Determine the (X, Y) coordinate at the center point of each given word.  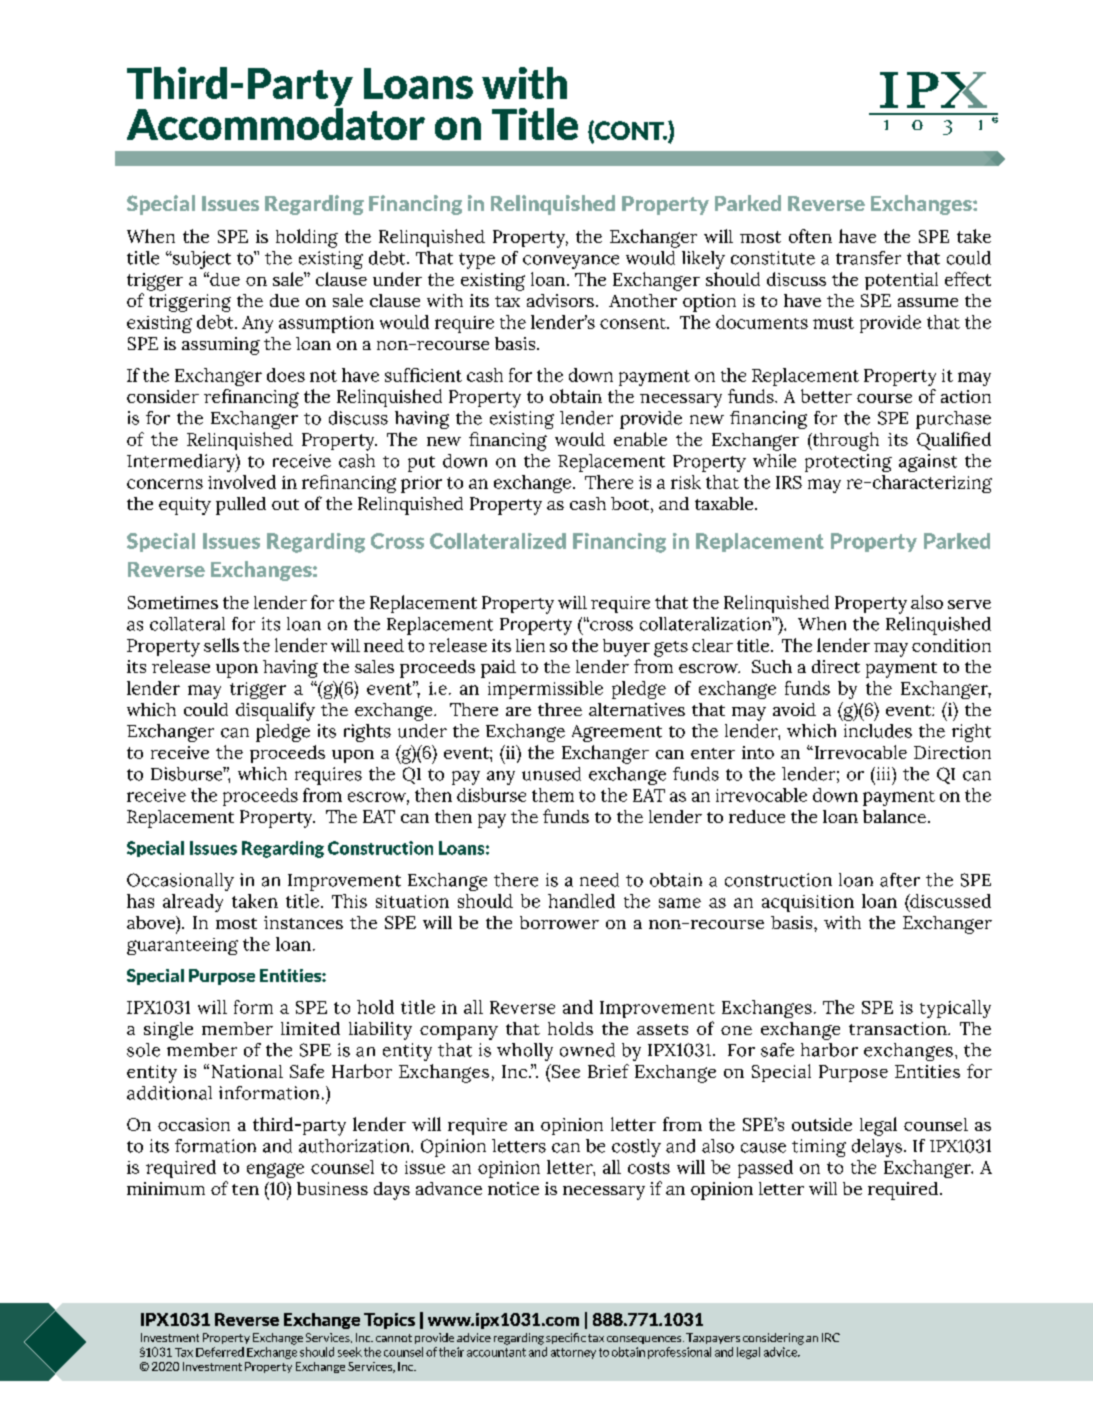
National (247, 1071)
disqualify (275, 711)
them (553, 795)
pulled (241, 506)
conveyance (571, 262)
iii (883, 773)
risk (686, 482)
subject (201, 260)
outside (822, 1124)
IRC (831, 1337)
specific (566, 1338)
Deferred (220, 1352)
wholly (525, 1052)
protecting (848, 463)
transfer (868, 258)
